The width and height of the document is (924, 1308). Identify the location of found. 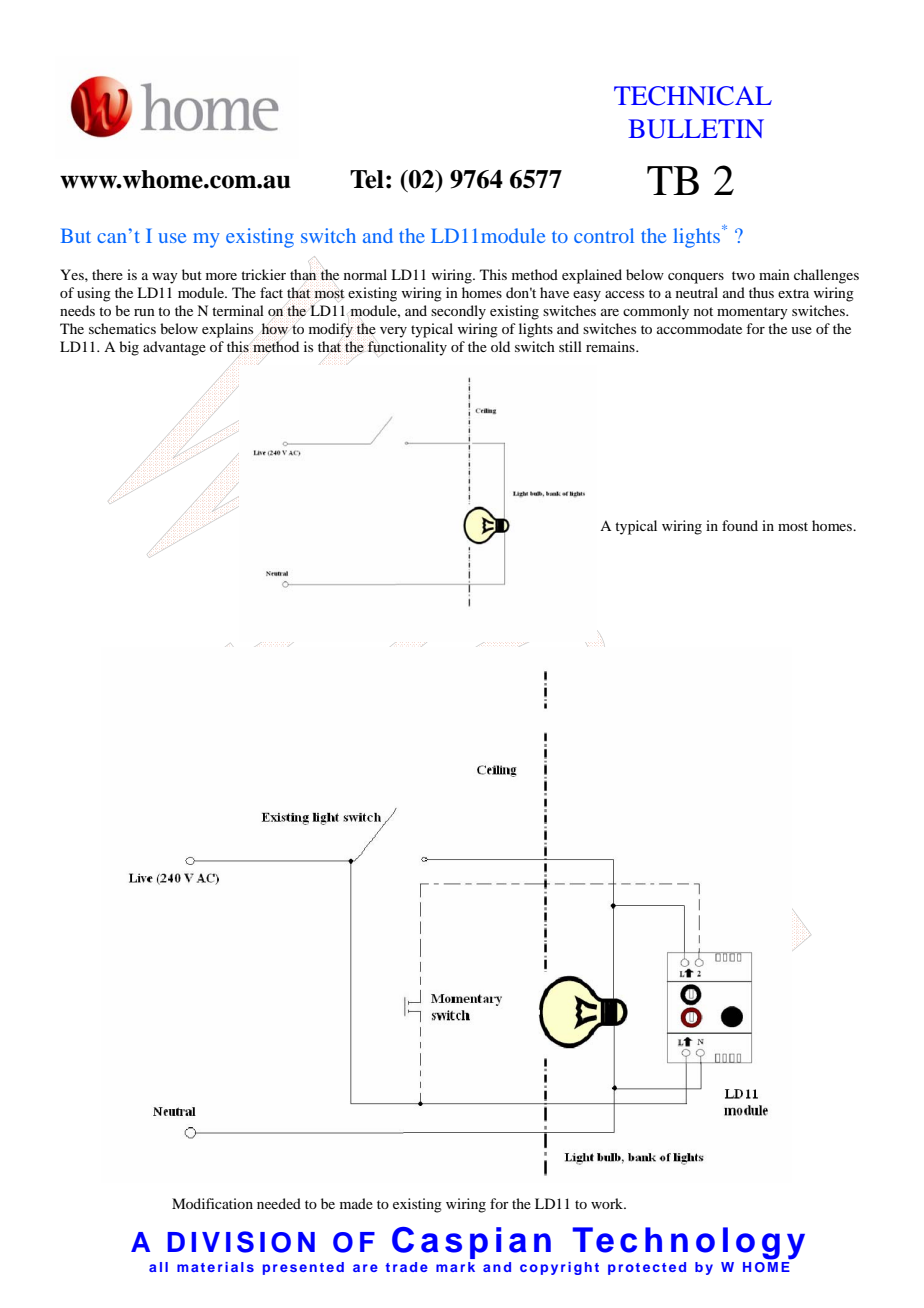
(740, 525).
